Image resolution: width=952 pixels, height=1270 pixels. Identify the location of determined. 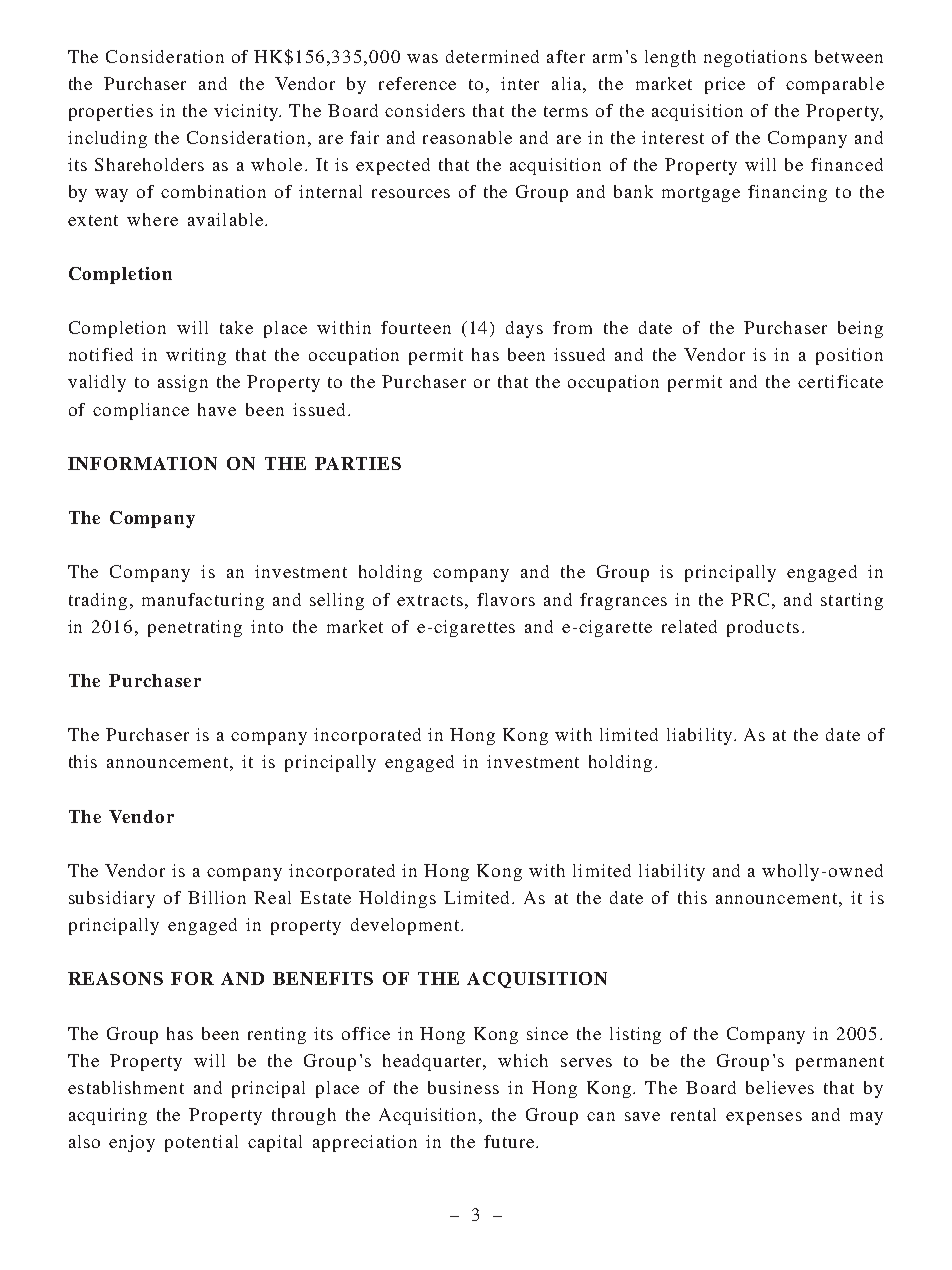
(492, 56).
